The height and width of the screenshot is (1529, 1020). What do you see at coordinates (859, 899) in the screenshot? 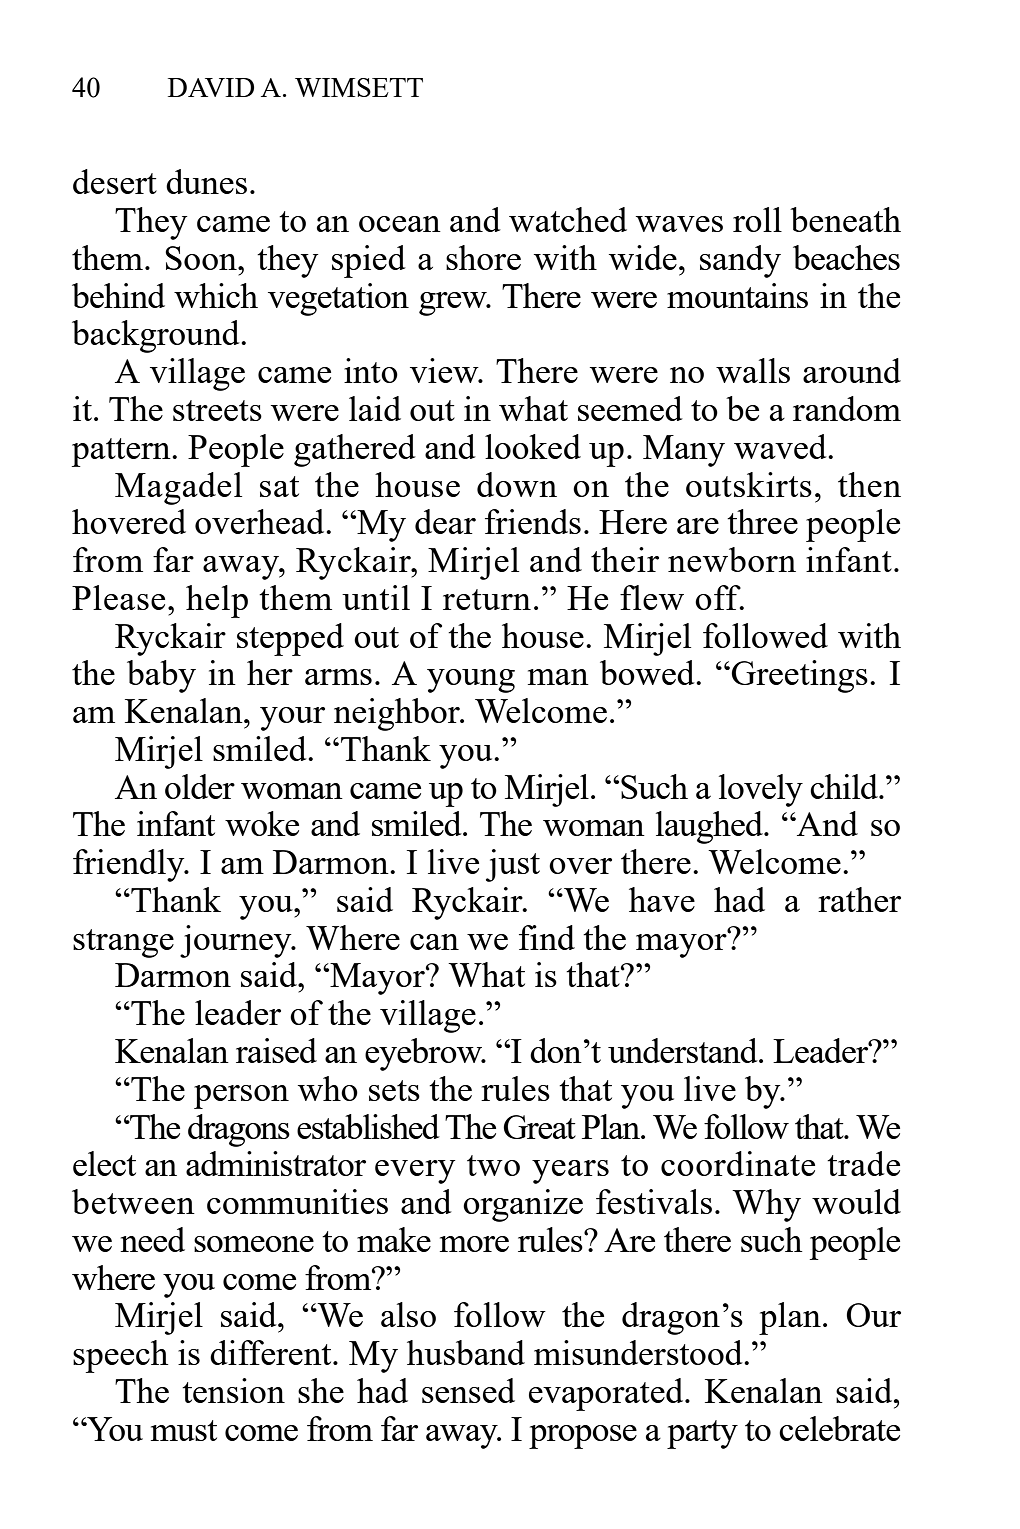
I see `rather` at bounding box center [859, 899].
